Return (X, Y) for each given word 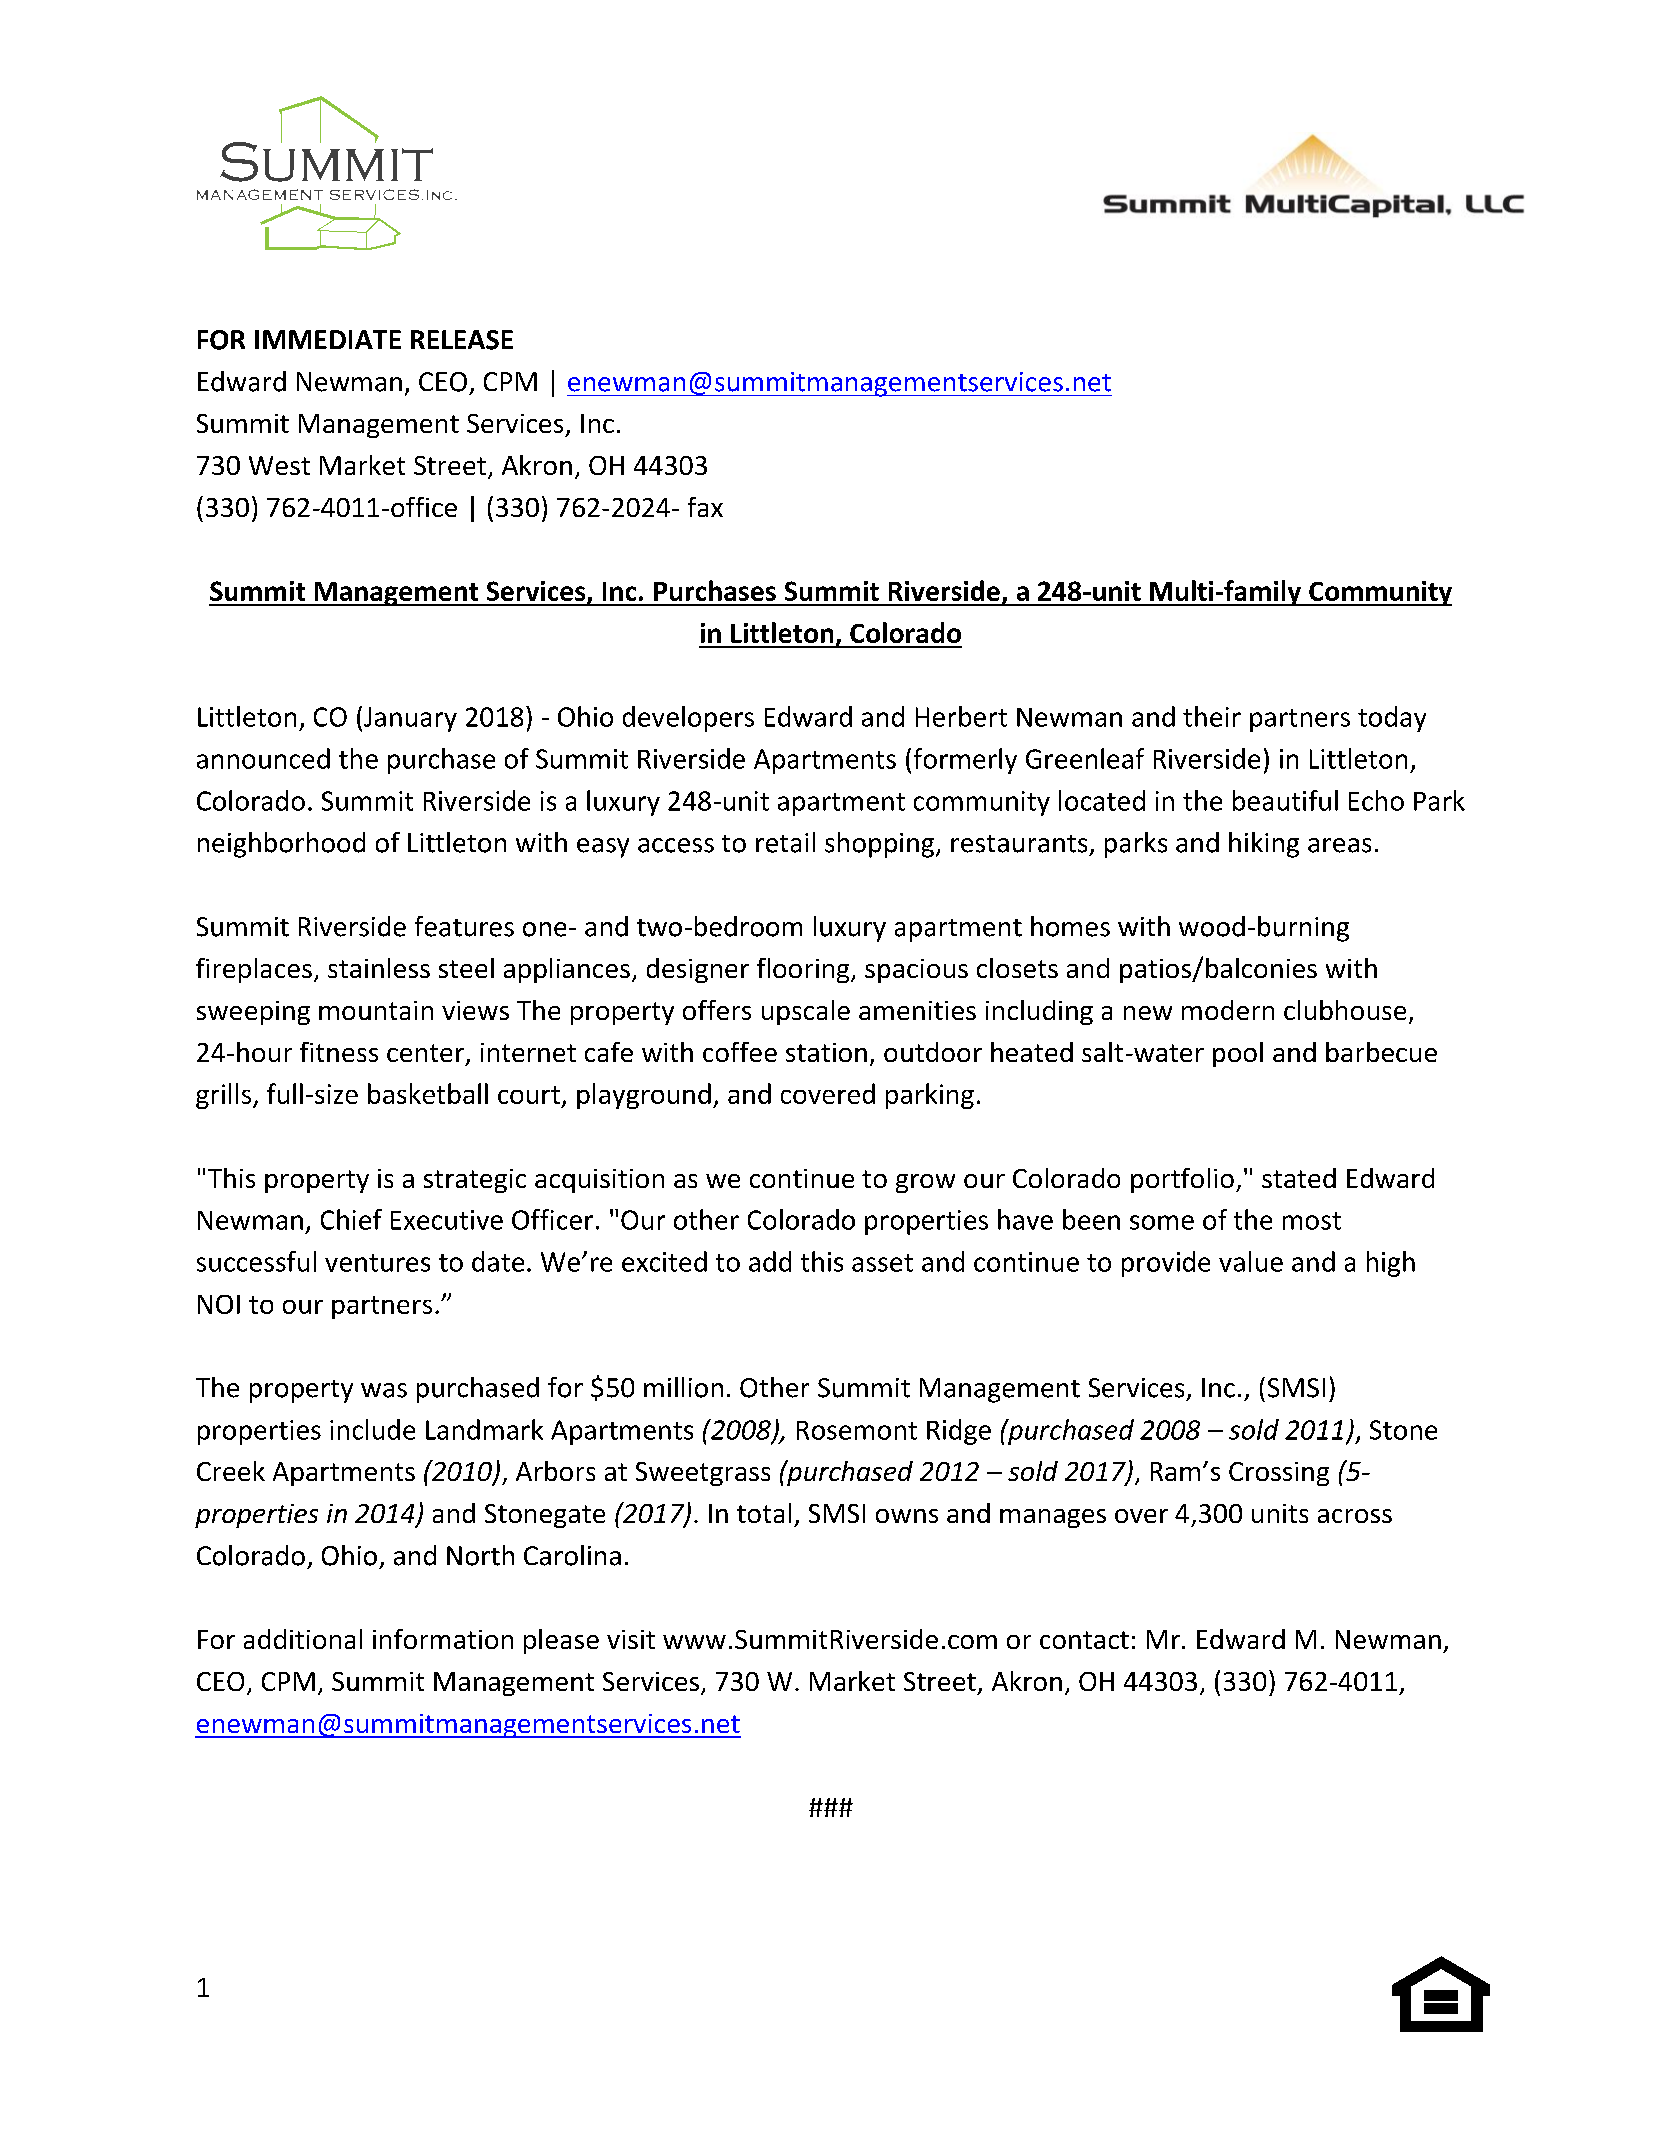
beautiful (1285, 800)
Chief (351, 1219)
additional (303, 1639)
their (1212, 716)
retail (785, 842)
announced (263, 758)
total (764, 1513)
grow (925, 1183)
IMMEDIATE (328, 339)
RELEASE (462, 340)
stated (1299, 1178)
